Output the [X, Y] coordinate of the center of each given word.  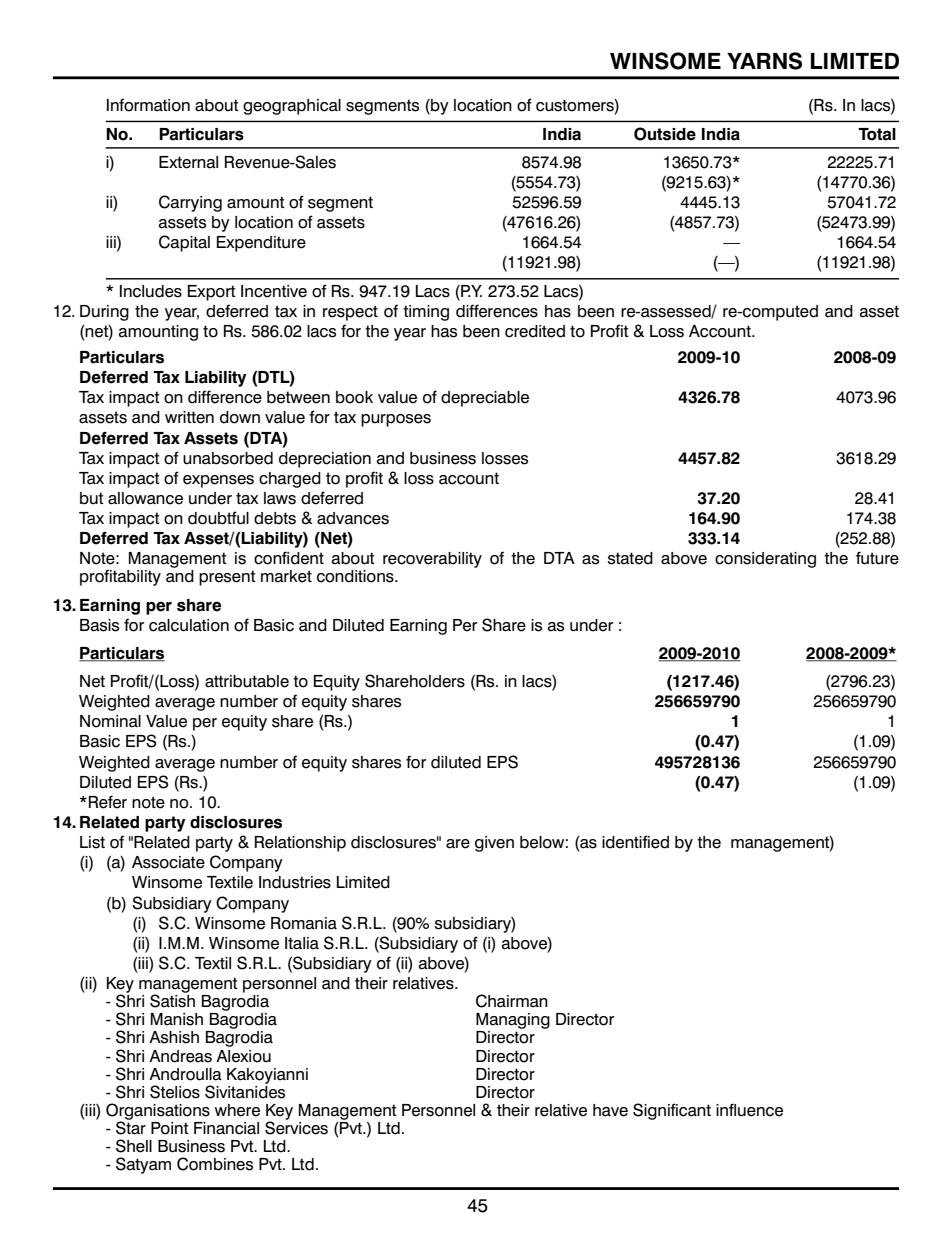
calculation [189, 625]
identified [635, 842]
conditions [356, 576]
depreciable [485, 399]
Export [212, 293]
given [494, 844]
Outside [665, 134]
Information [148, 105]
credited [535, 331]
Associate [168, 862]
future [877, 558]
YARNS [764, 61]
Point [170, 1128]
